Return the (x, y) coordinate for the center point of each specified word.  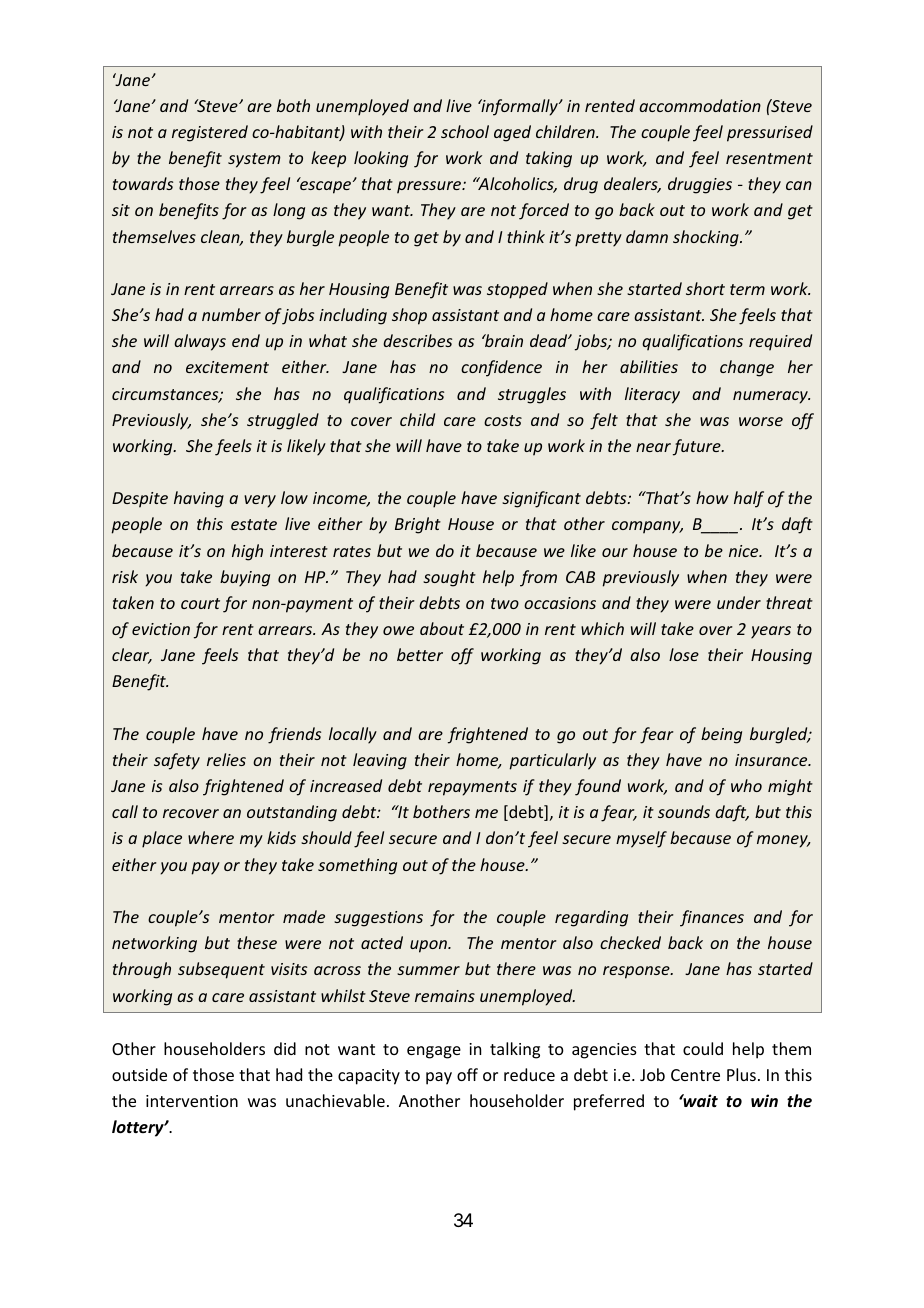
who (746, 785)
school (465, 131)
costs (503, 420)
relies (226, 759)
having (199, 499)
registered (210, 133)
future (698, 447)
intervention (192, 1101)
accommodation (700, 105)
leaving (380, 761)
